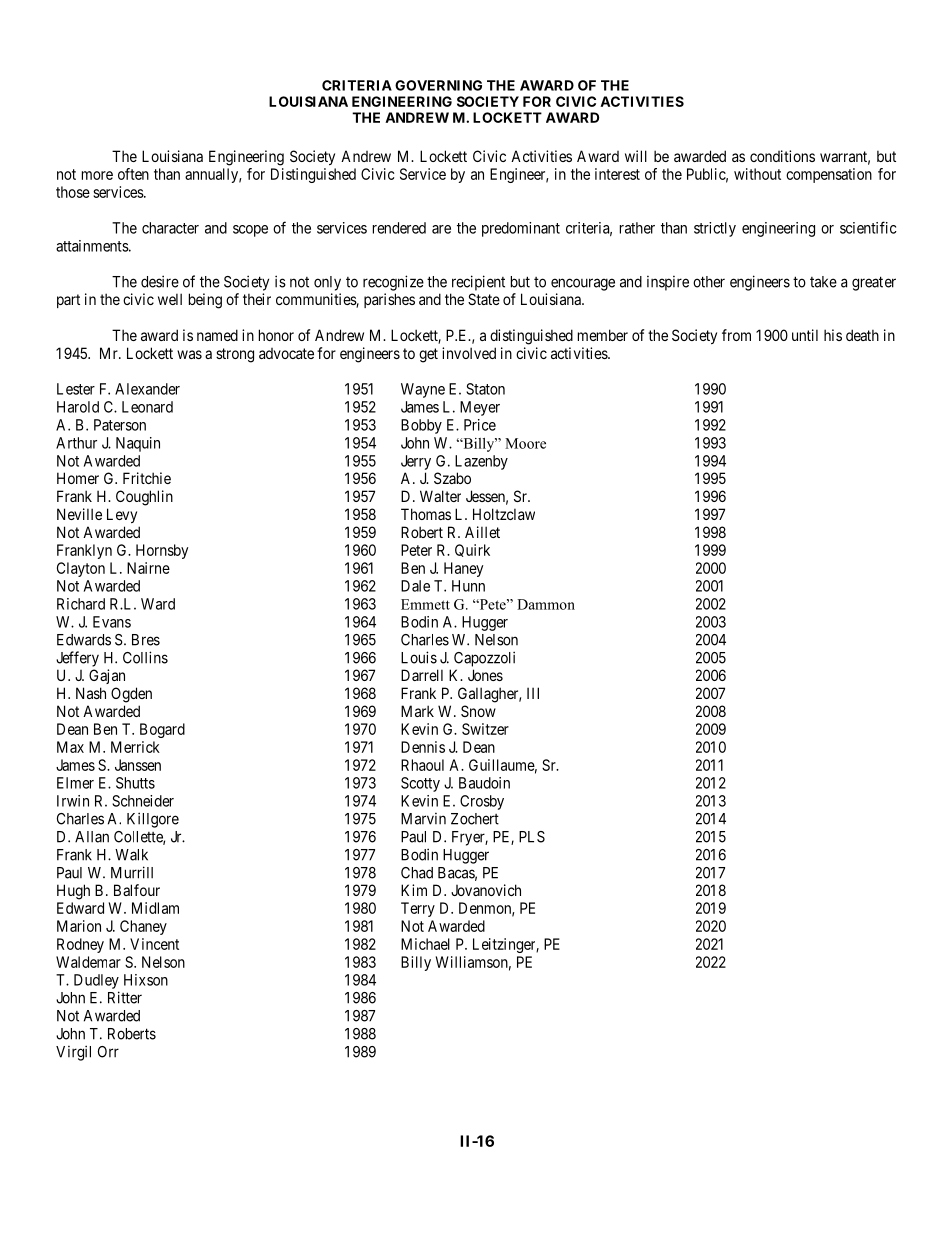 The height and width of the image is (1233, 952). What do you see at coordinates (125, 997) in the image?
I see `Ritter` at bounding box center [125, 997].
